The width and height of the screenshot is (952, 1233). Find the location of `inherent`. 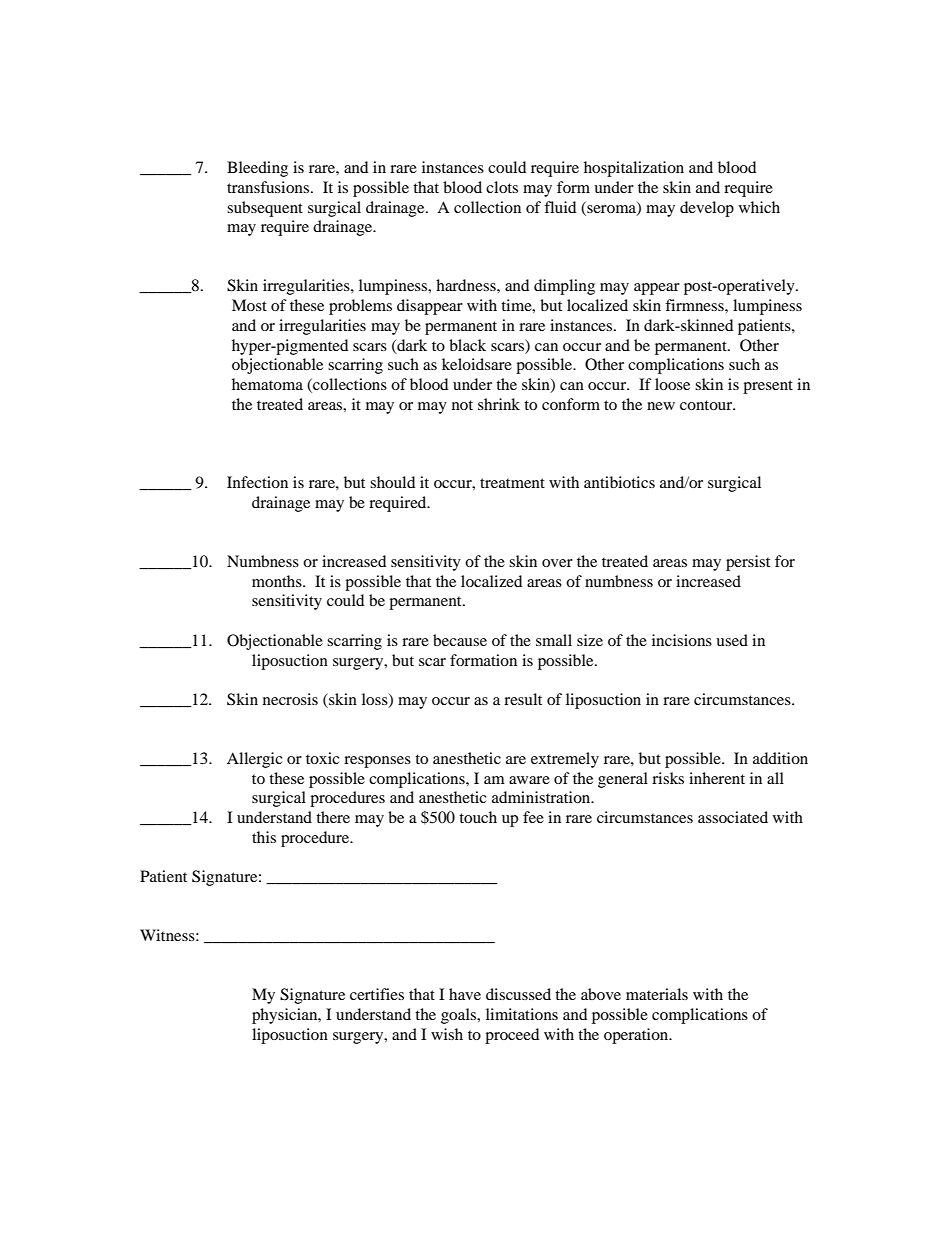

inherent is located at coordinates (717, 778).
